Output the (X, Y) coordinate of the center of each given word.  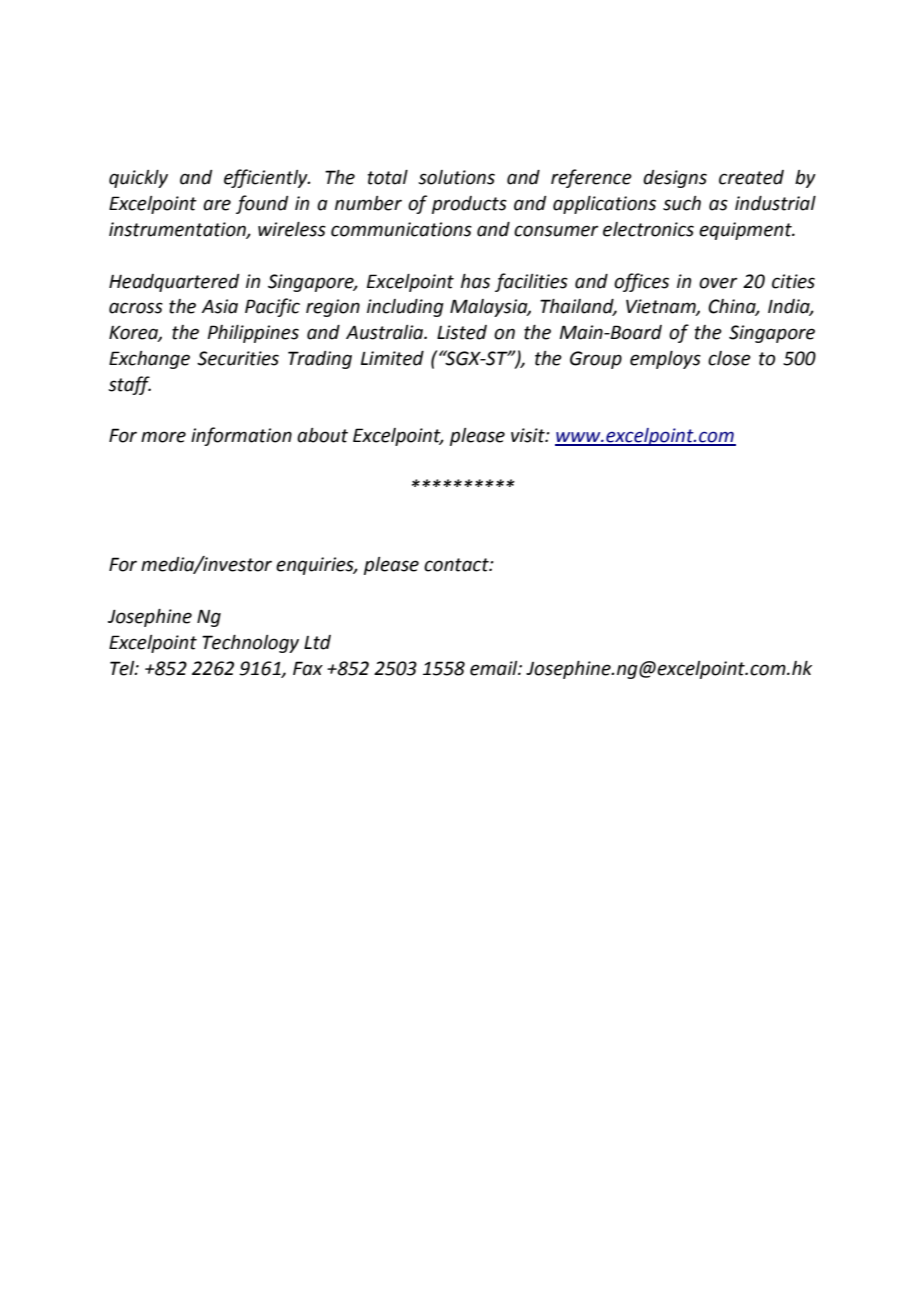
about (322, 435)
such (682, 203)
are (217, 205)
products (469, 205)
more (163, 437)
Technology (250, 644)
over (718, 283)
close (729, 358)
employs (665, 360)
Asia (219, 306)
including (405, 308)
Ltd (317, 642)
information (241, 436)
